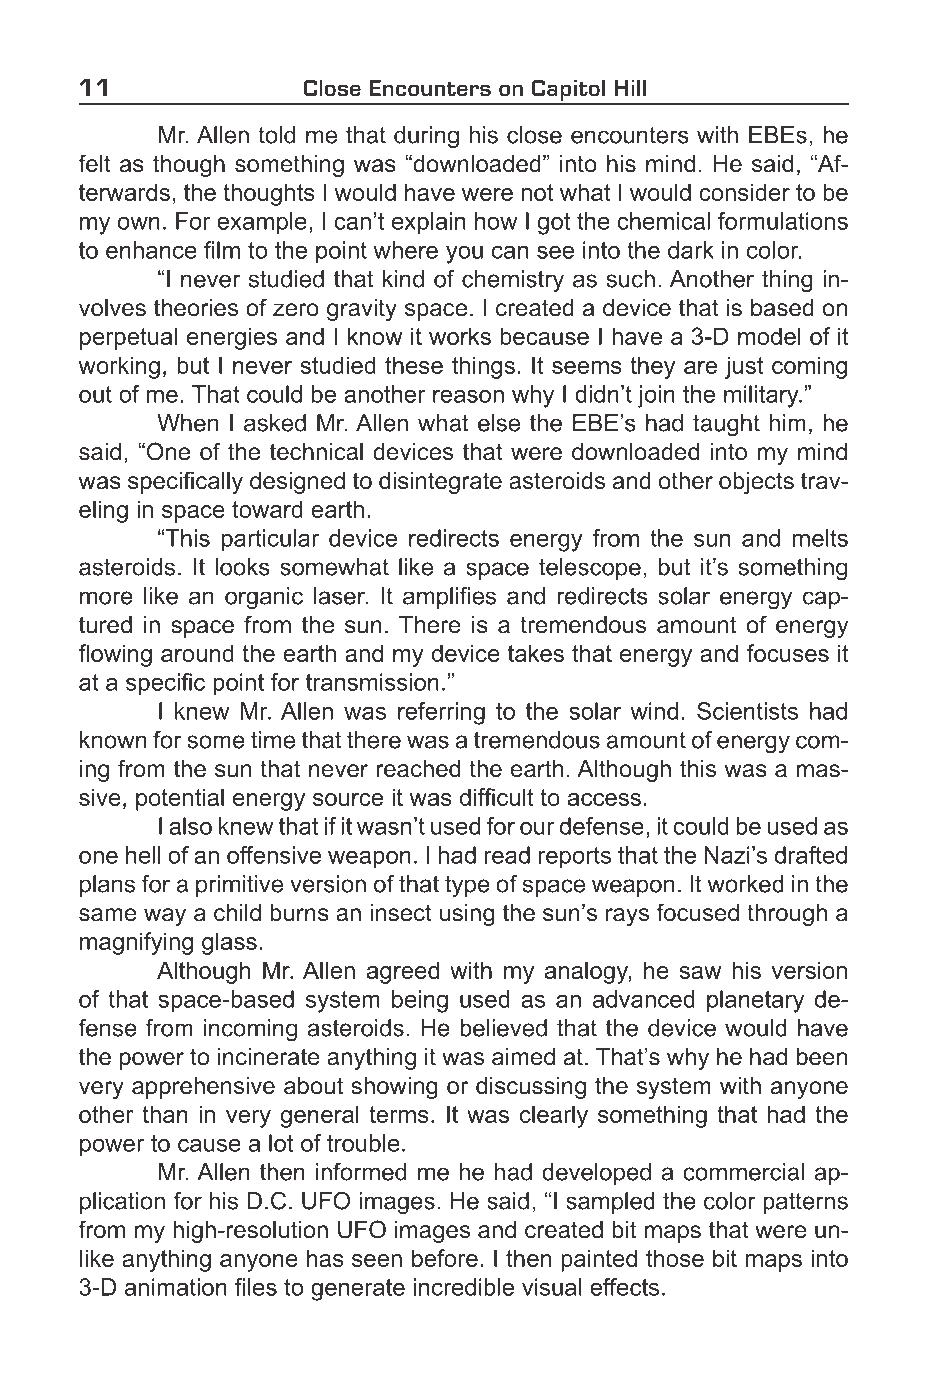  Describe the element at coordinates (276, 135) in the screenshot. I see `told` at that location.
